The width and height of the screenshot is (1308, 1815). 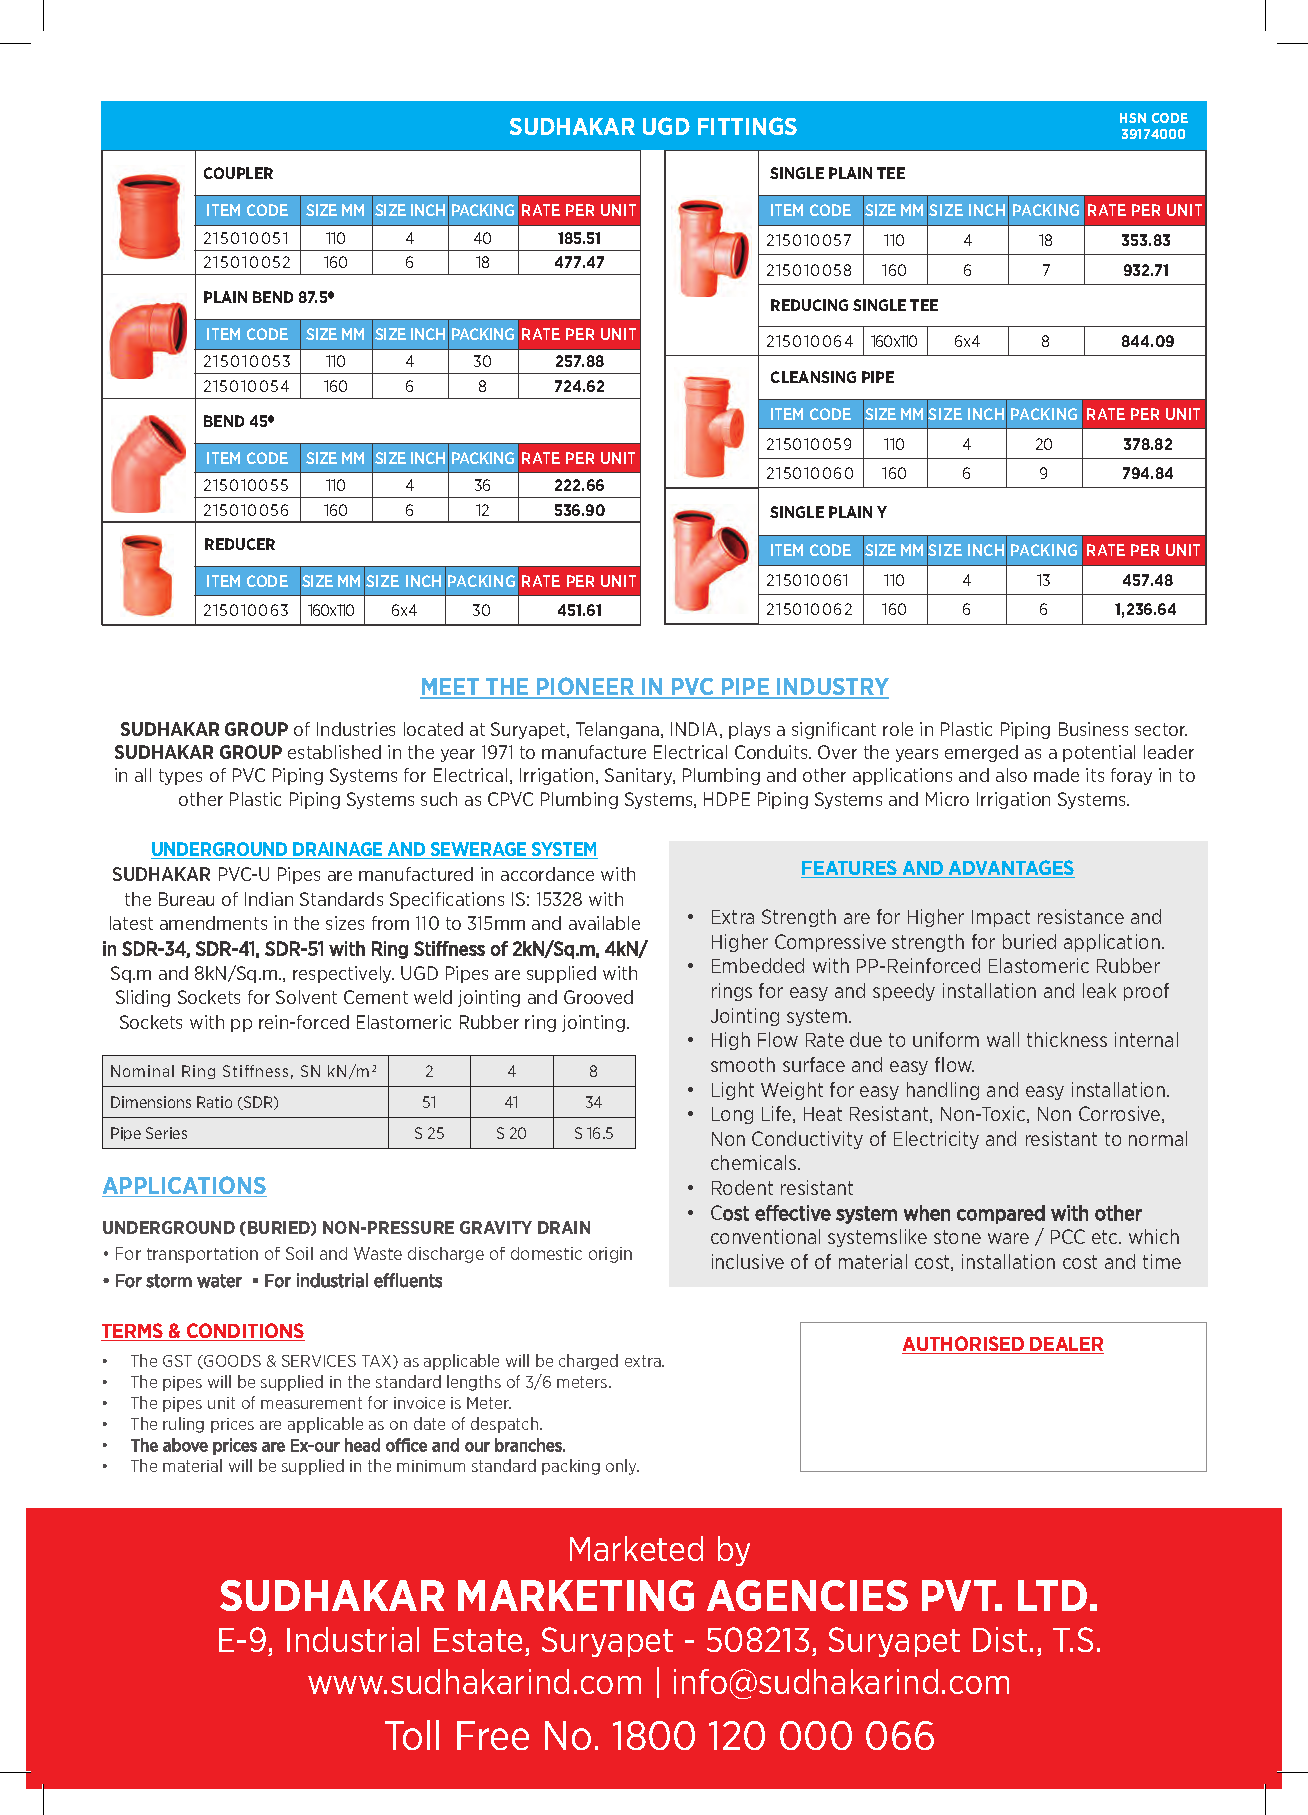 What do you see at coordinates (1161, 729) in the screenshot?
I see `sector` at bounding box center [1161, 729].
